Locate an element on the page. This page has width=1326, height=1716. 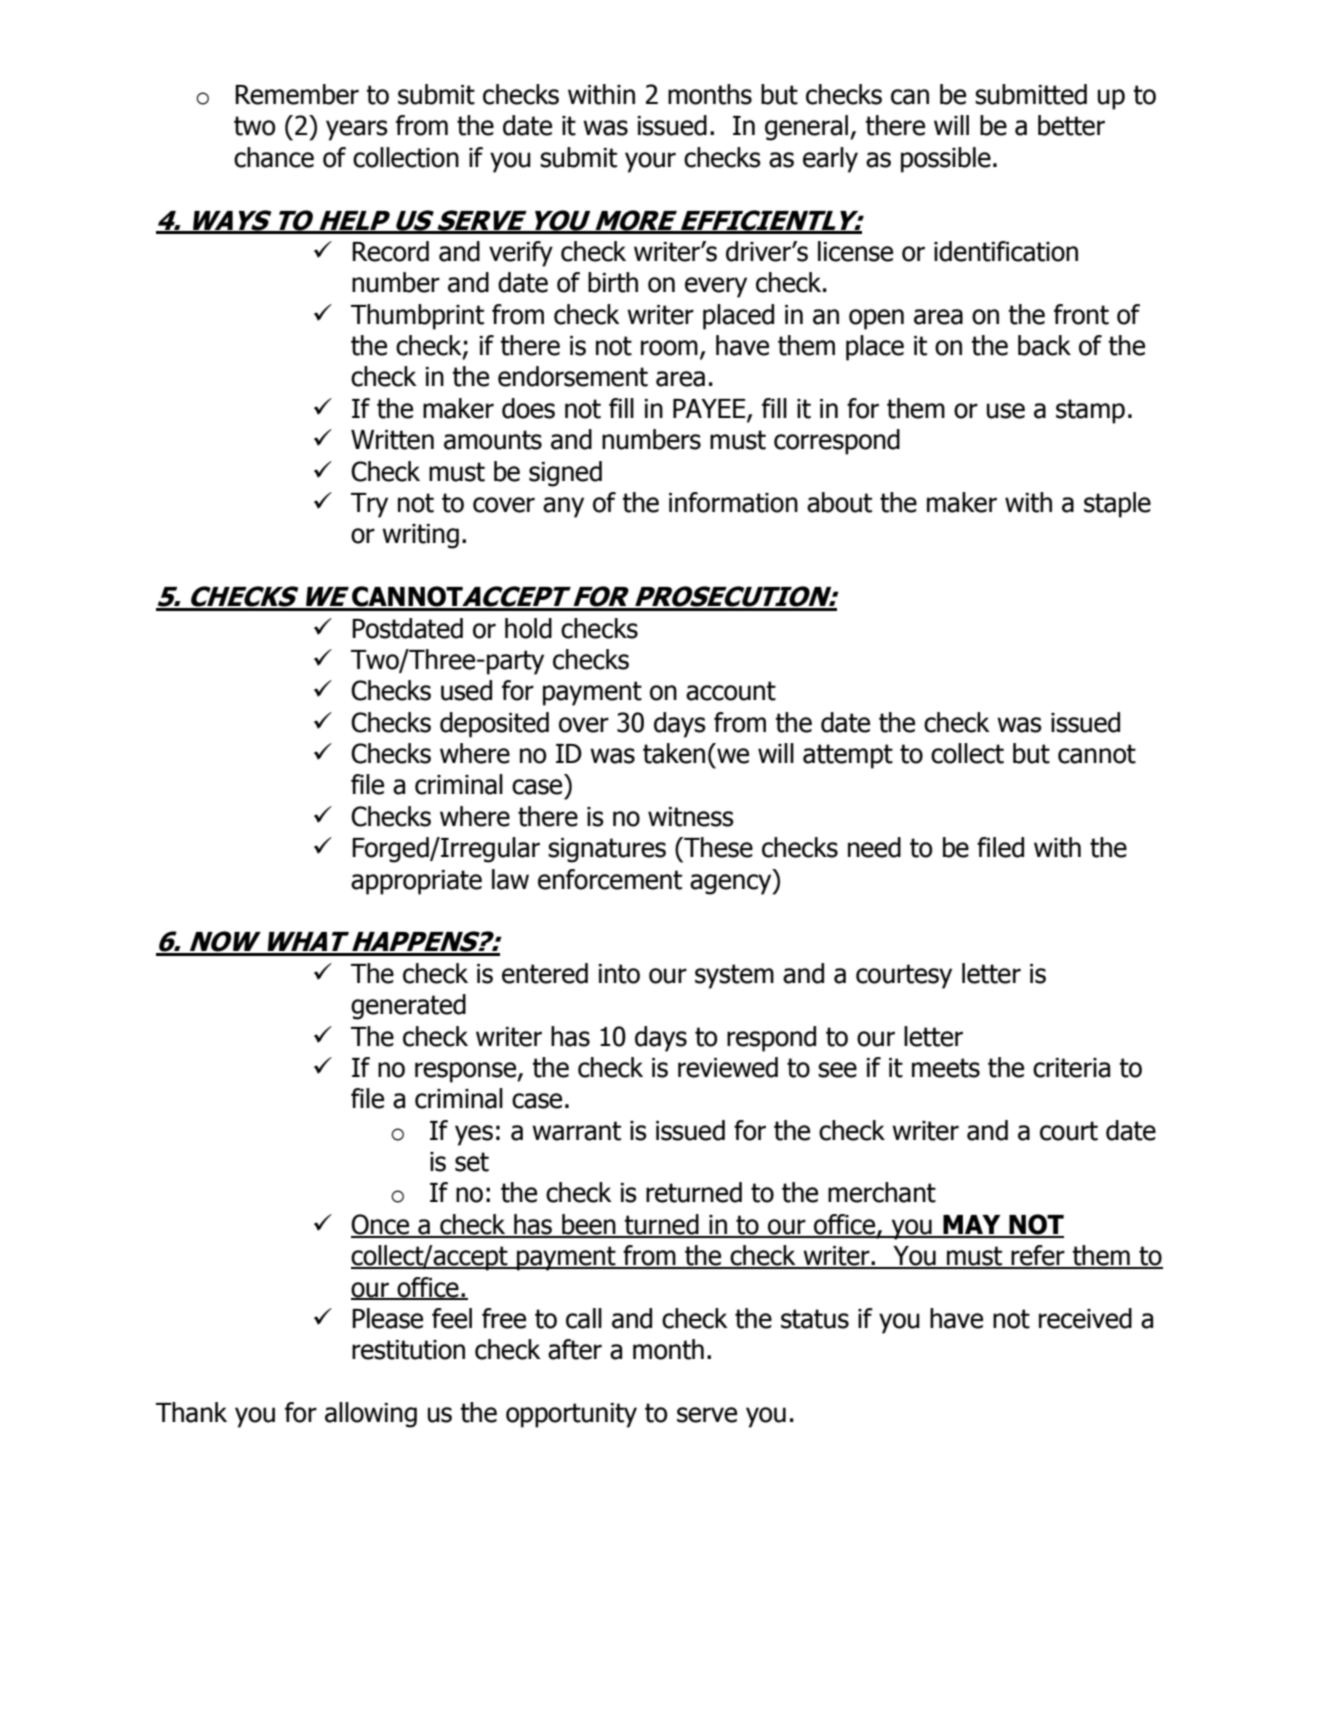
your is located at coordinates (650, 162).
